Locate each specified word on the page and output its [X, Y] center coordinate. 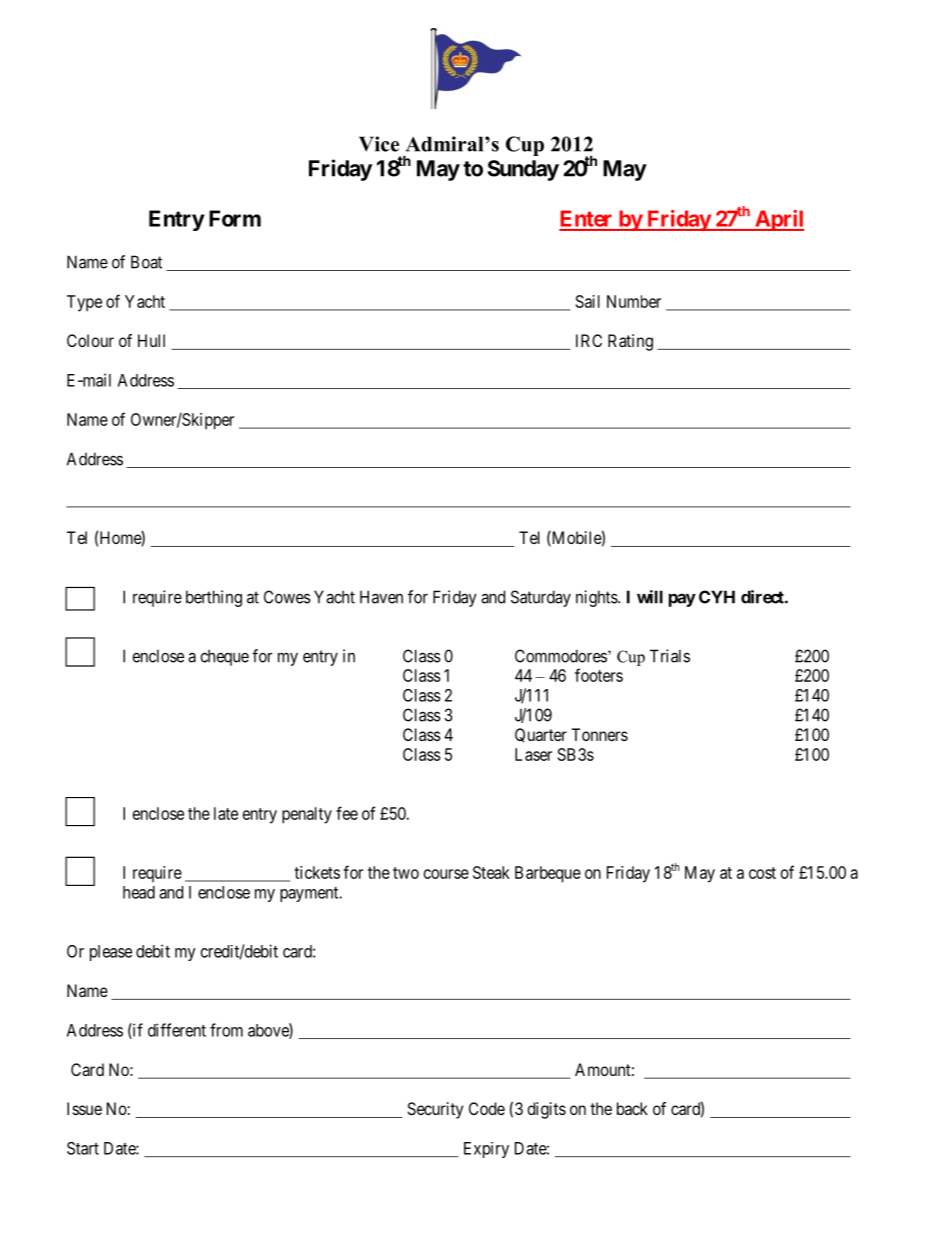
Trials [670, 656]
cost [762, 873]
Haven [381, 597]
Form [235, 218]
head [139, 892]
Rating [630, 342]
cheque [225, 658]
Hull [151, 340]
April [779, 220]
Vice [379, 144]
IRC [589, 340]
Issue [84, 1108]
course [446, 874]
